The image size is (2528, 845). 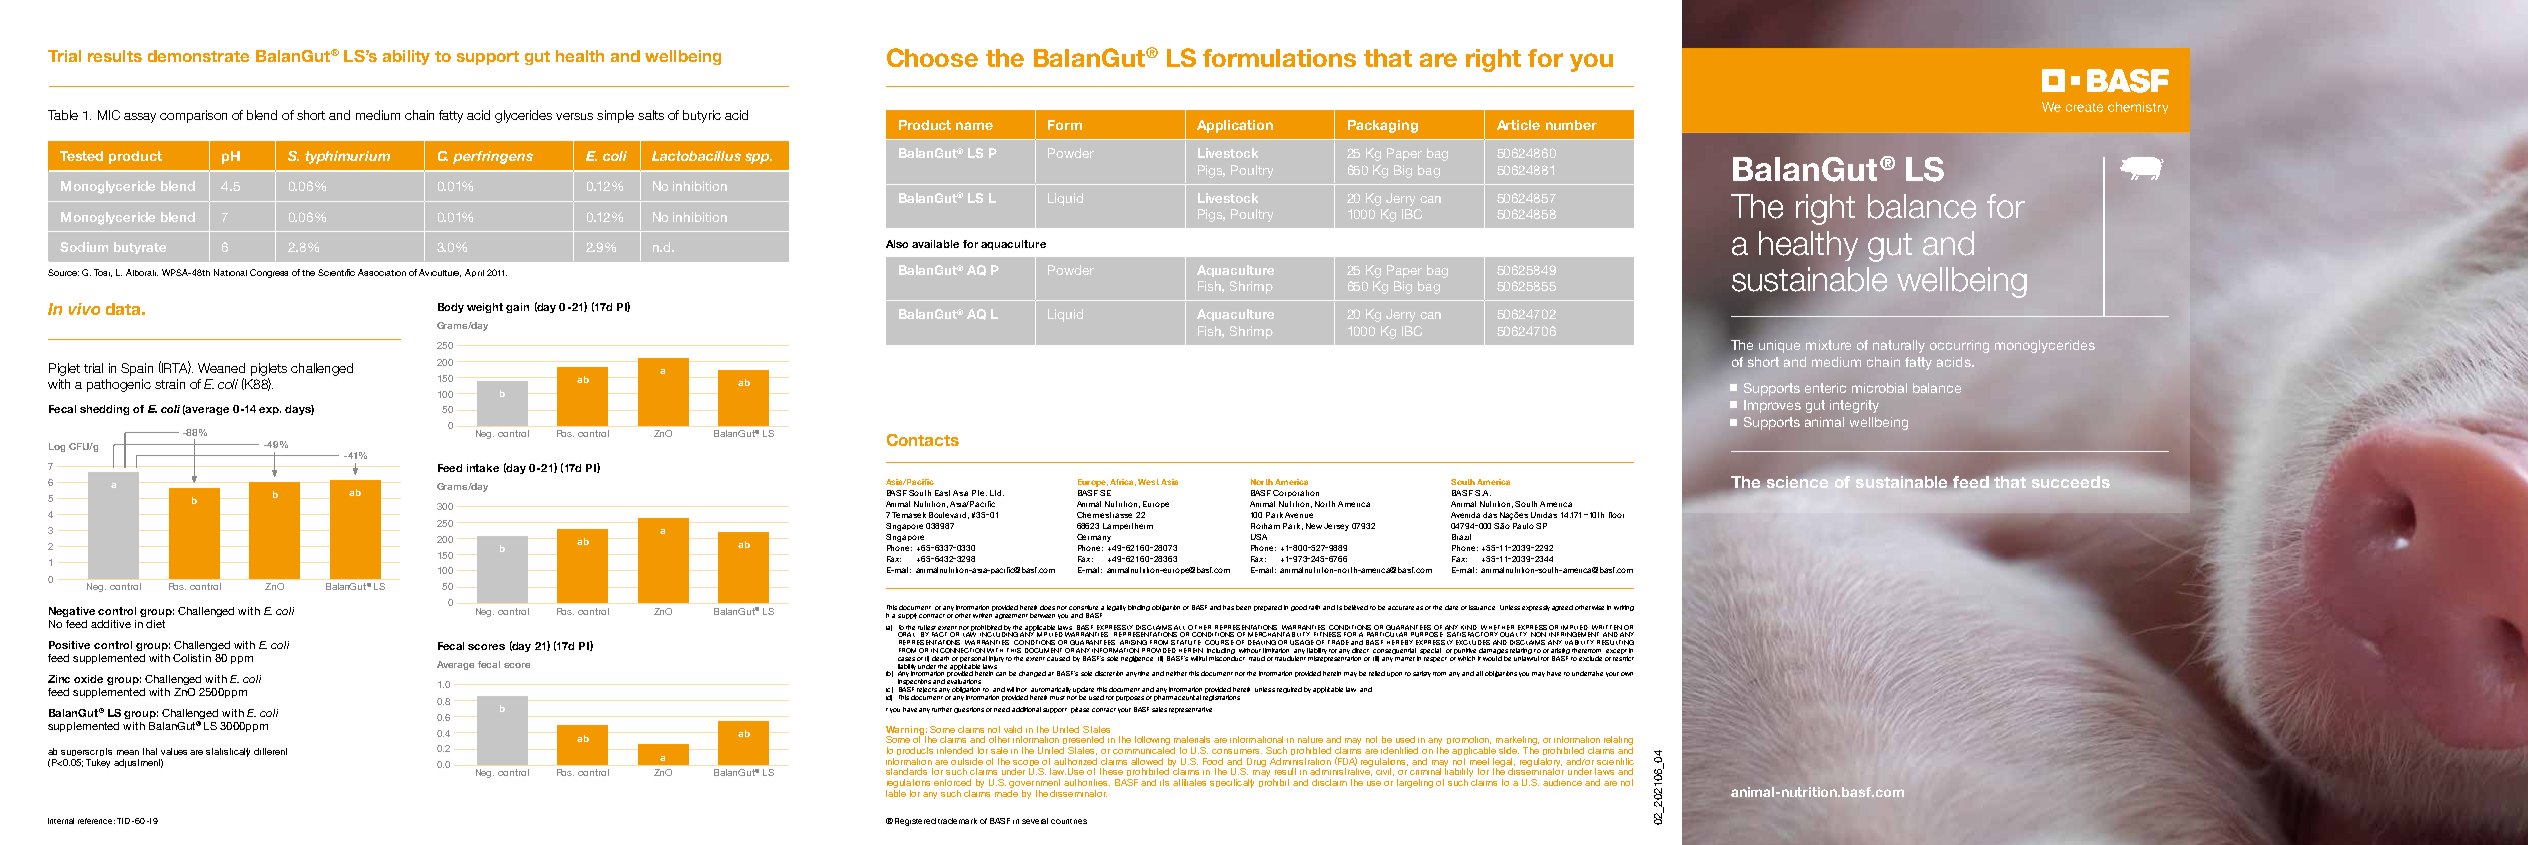 I want to click on number, so click(x=1571, y=125).
